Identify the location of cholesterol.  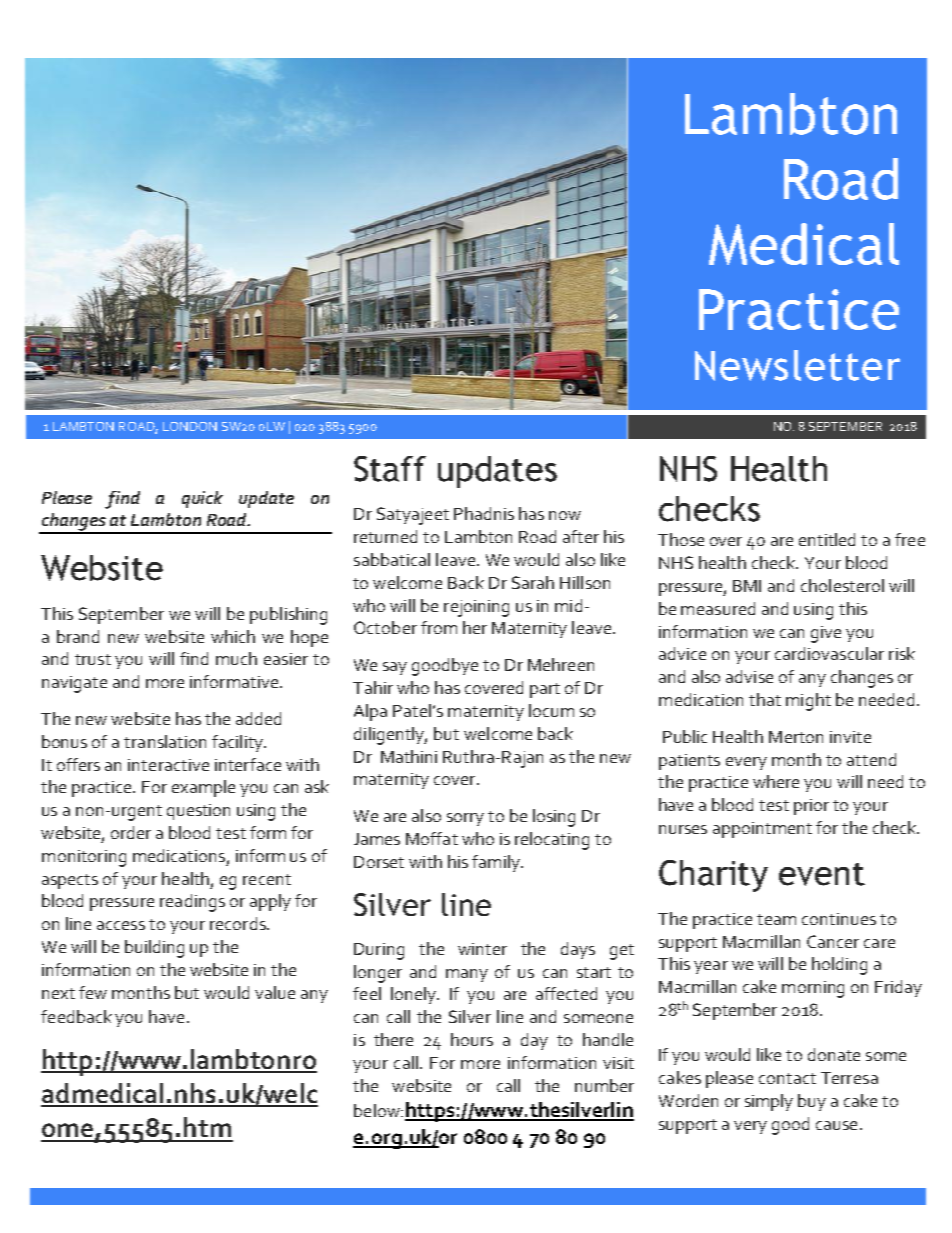
(842, 585).
